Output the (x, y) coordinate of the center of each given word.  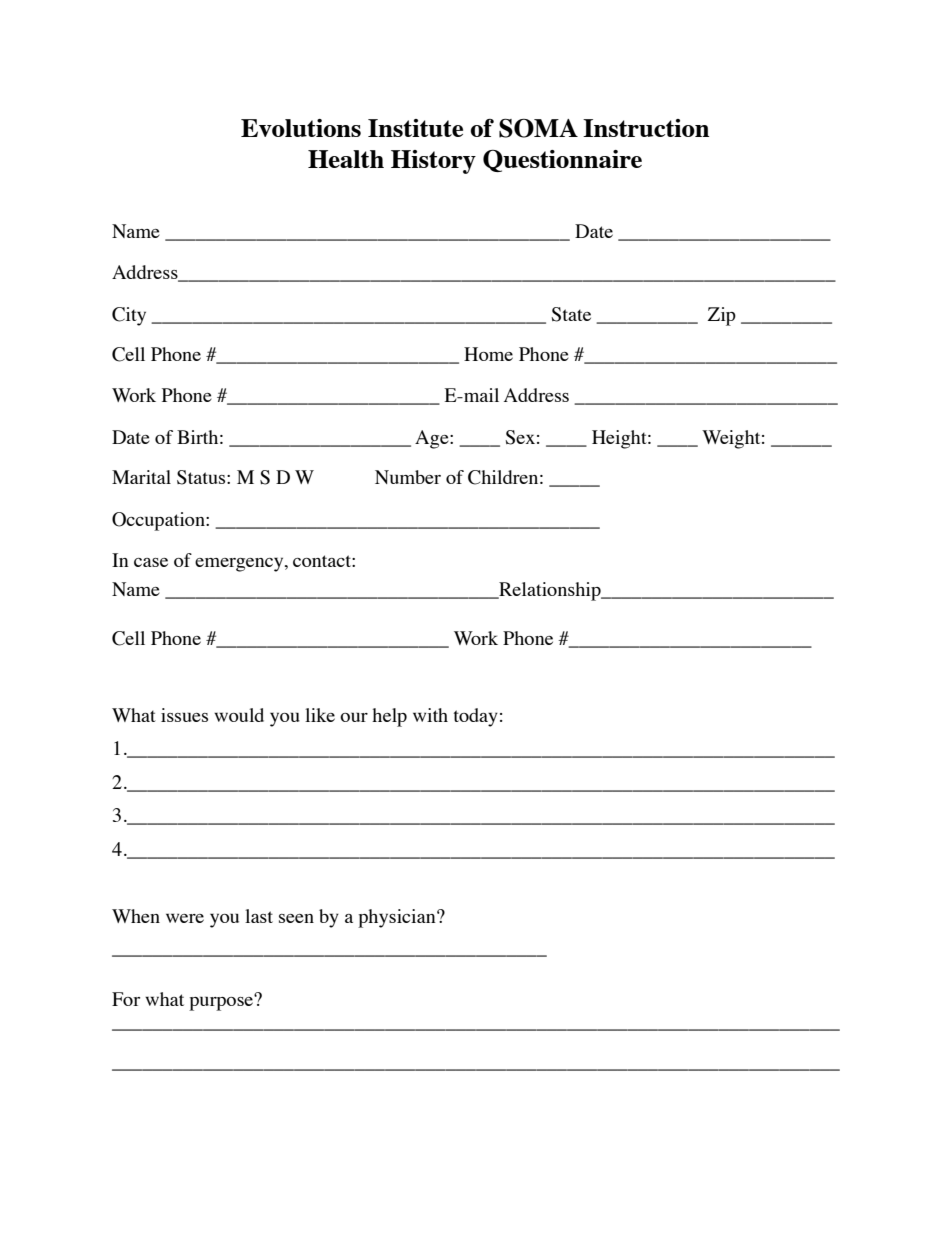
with (430, 715)
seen (296, 918)
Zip (722, 316)
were (185, 918)
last (259, 916)
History (433, 162)
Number (408, 477)
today (475, 717)
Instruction (646, 128)
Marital (141, 477)
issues (184, 715)
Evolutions (301, 128)
